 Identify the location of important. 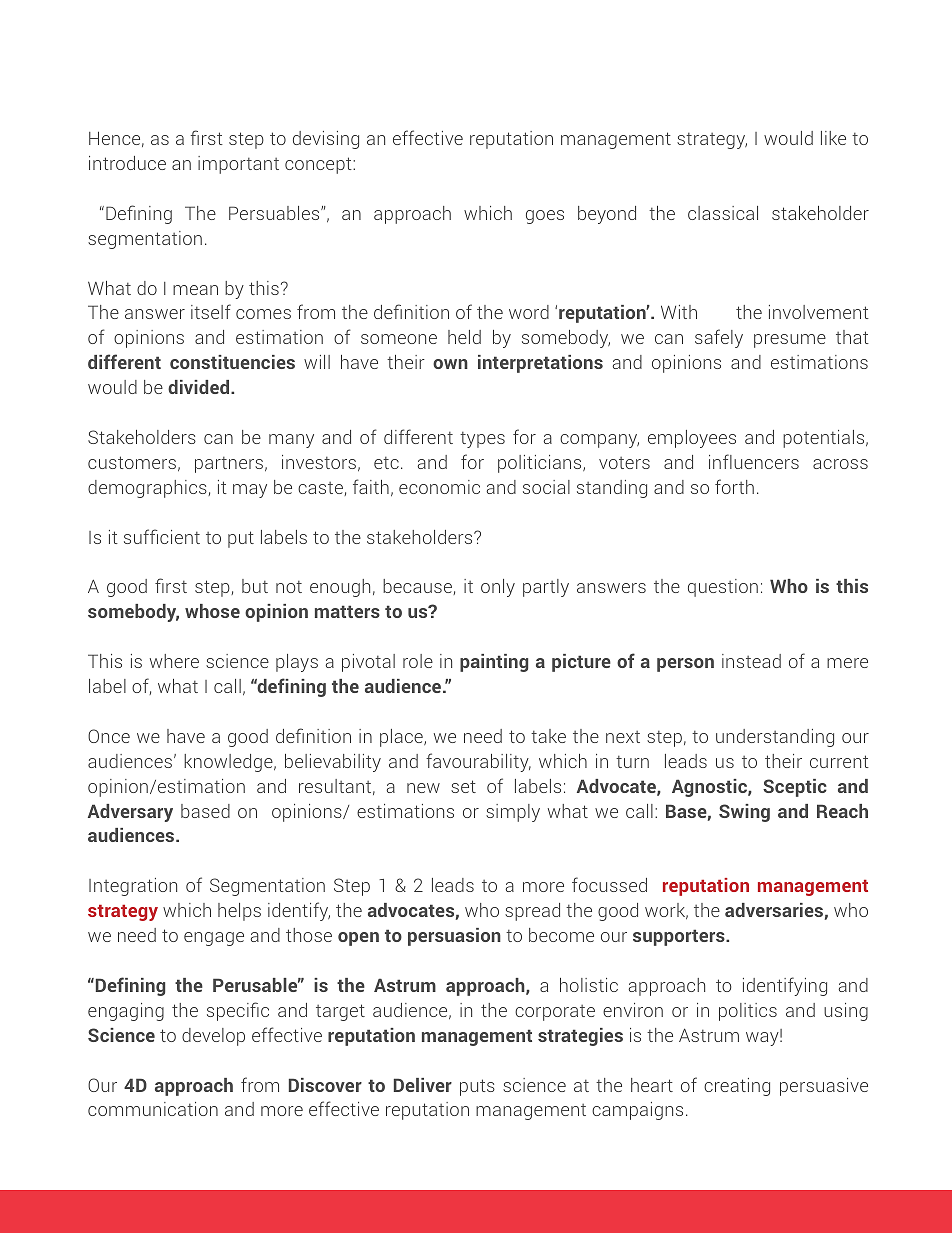
(238, 165).
